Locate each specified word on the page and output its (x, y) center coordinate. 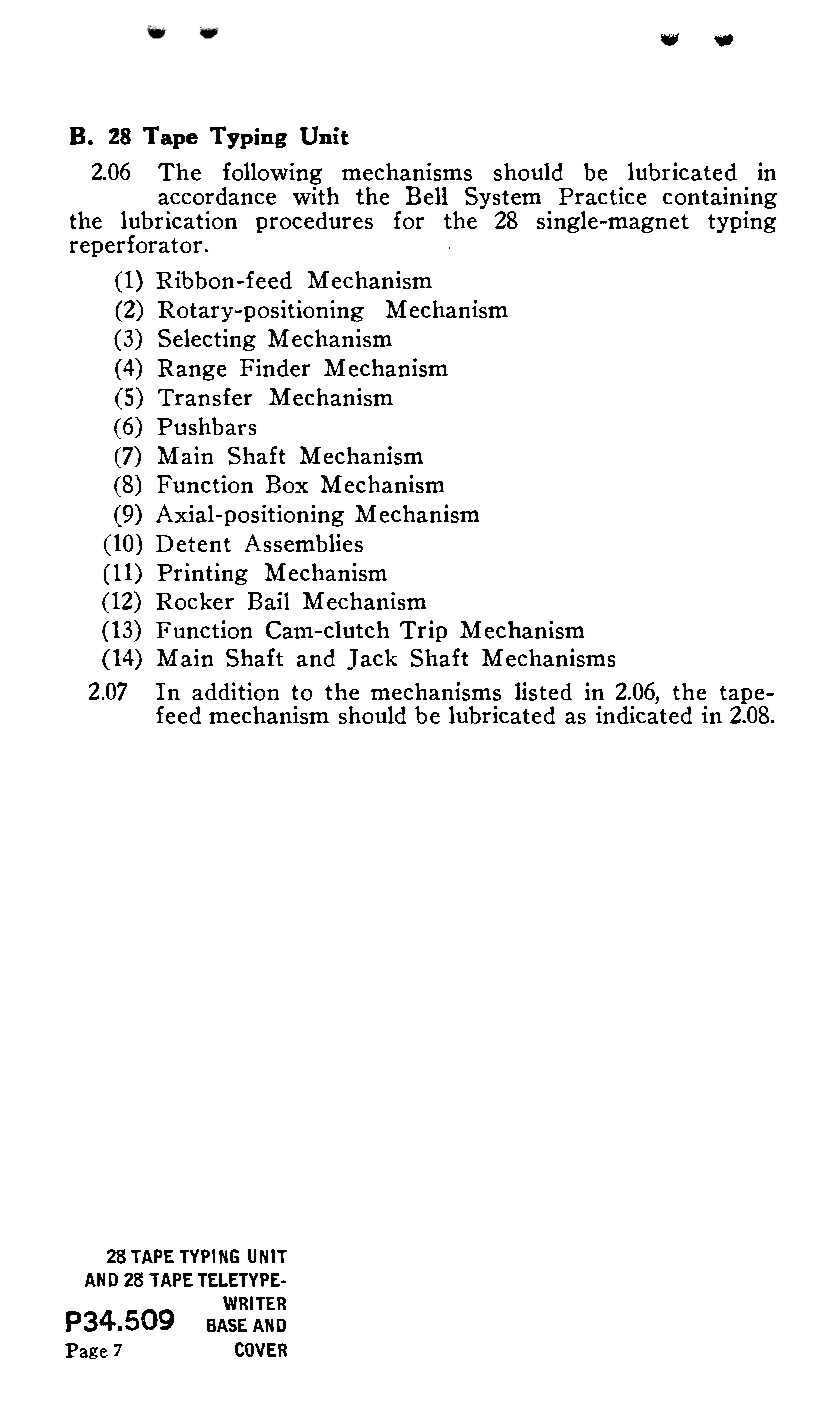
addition (235, 691)
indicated (644, 713)
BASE (227, 1325)
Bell (427, 195)
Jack (372, 659)
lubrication (179, 220)
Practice (602, 196)
